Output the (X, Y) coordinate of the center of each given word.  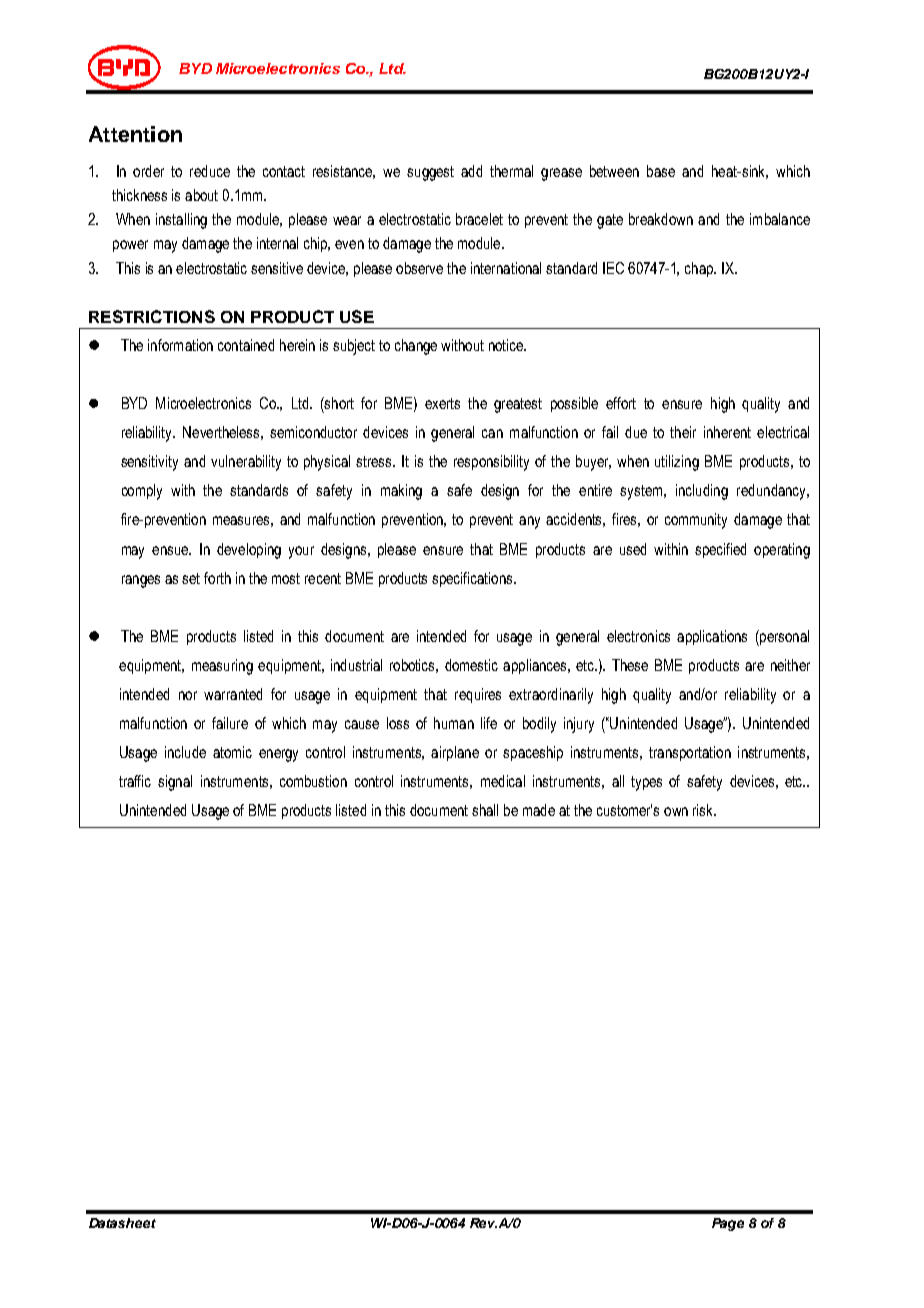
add (471, 171)
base (661, 171)
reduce (210, 171)
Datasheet (122, 1223)
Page (728, 1224)
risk (704, 810)
